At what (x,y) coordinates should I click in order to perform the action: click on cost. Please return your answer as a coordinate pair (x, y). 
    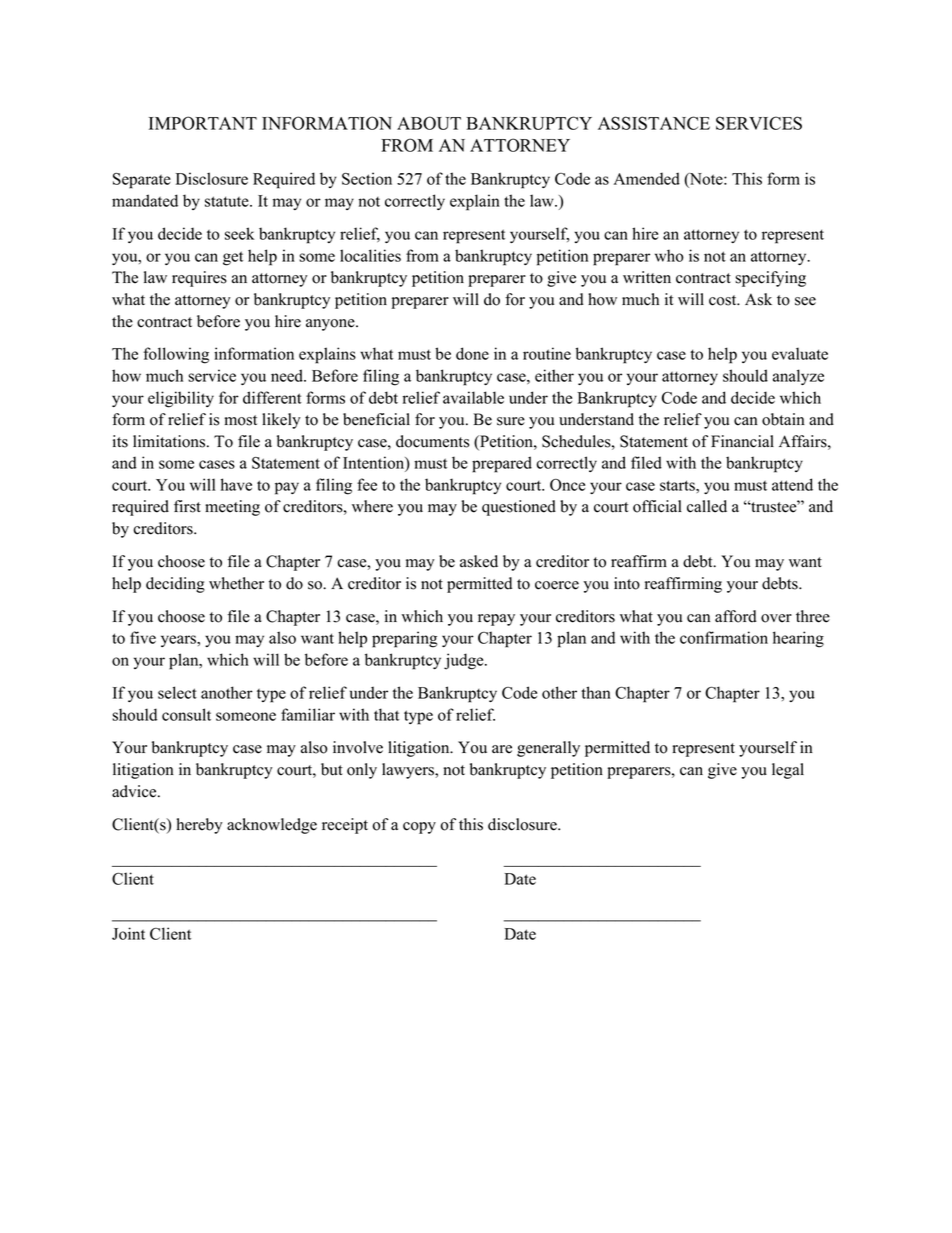
    Looking at the image, I should click on (724, 300).
